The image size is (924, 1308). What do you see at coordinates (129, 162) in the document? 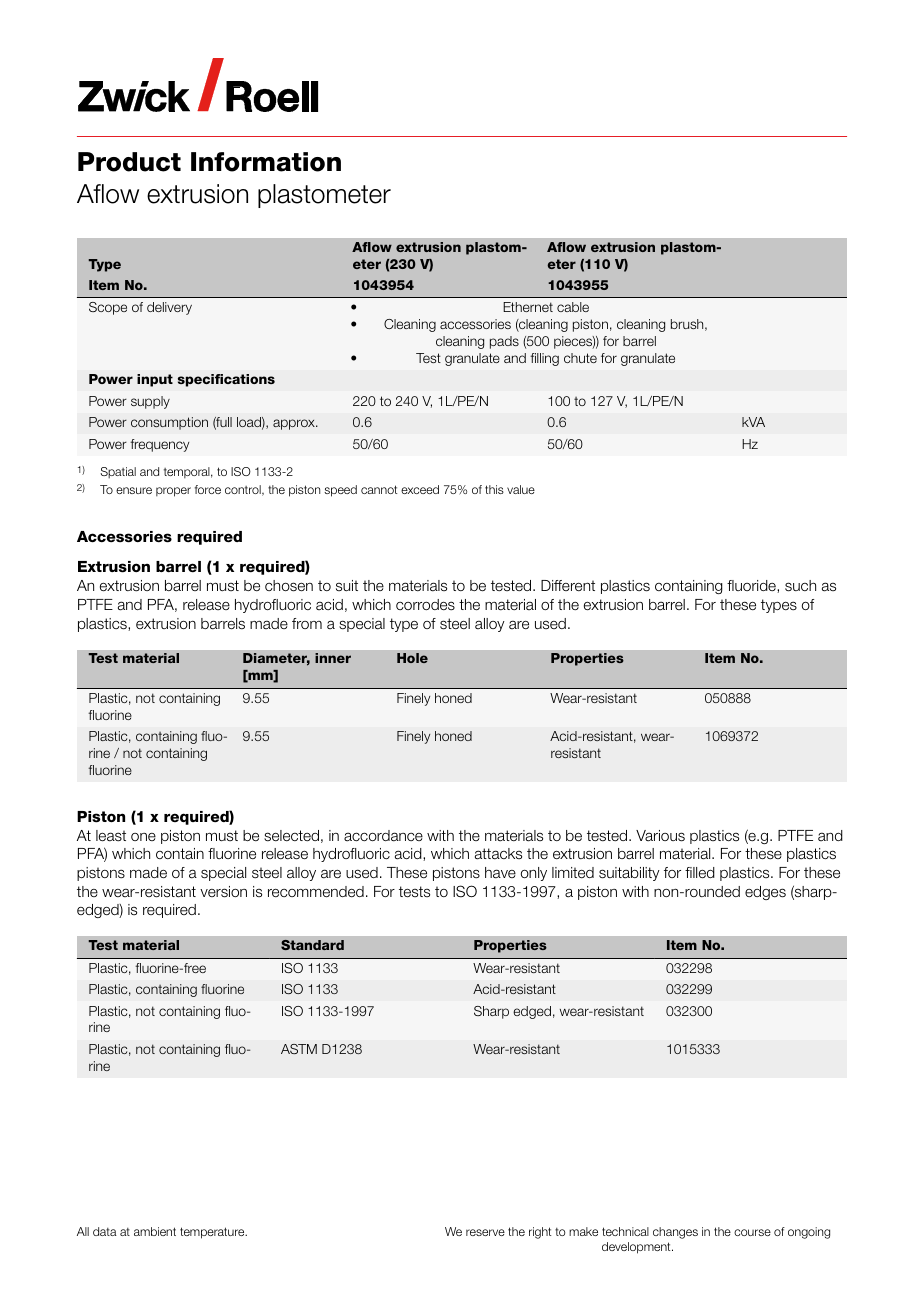
I see `Product` at bounding box center [129, 162].
